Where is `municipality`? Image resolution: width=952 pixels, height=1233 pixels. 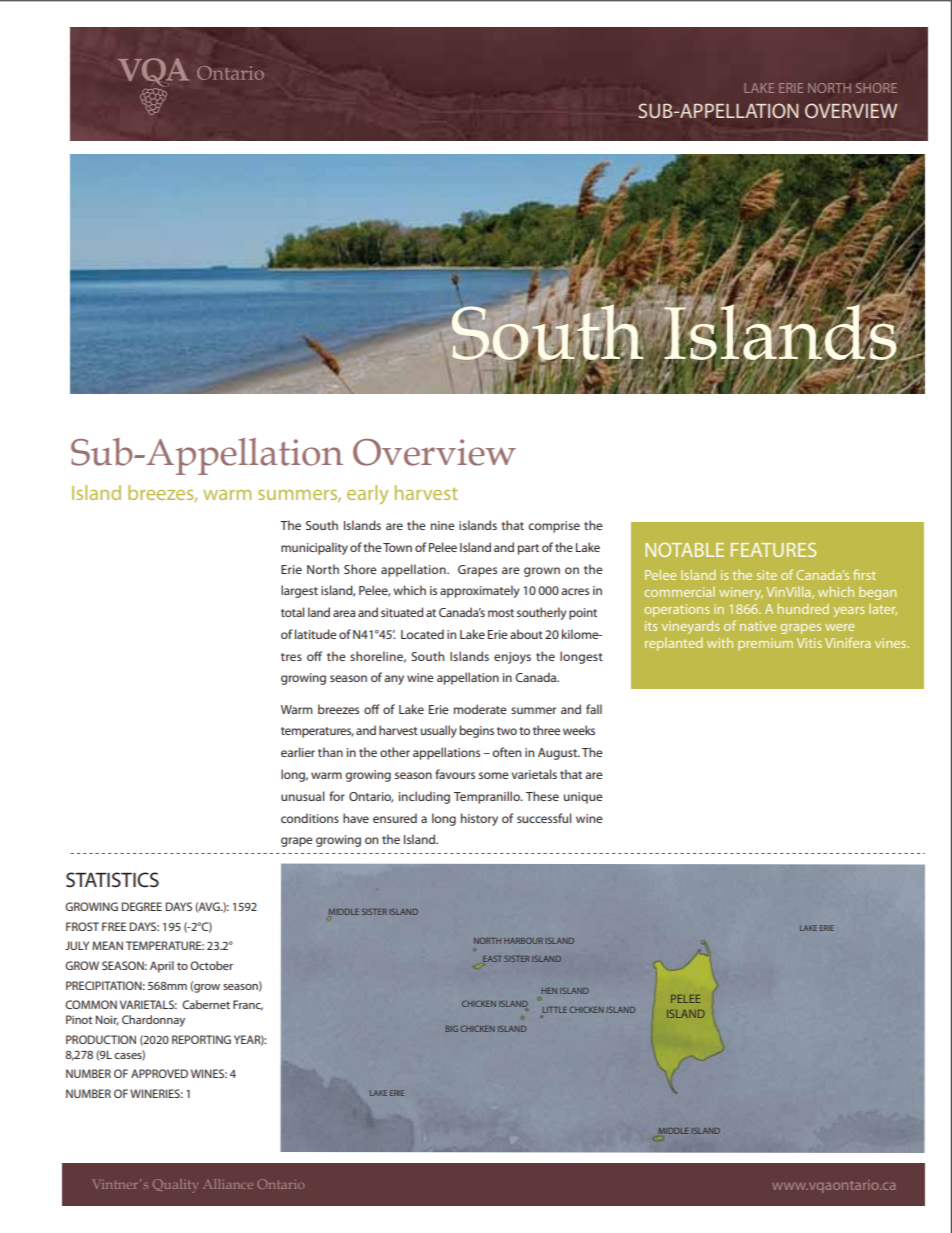
municipality is located at coordinates (314, 548).
